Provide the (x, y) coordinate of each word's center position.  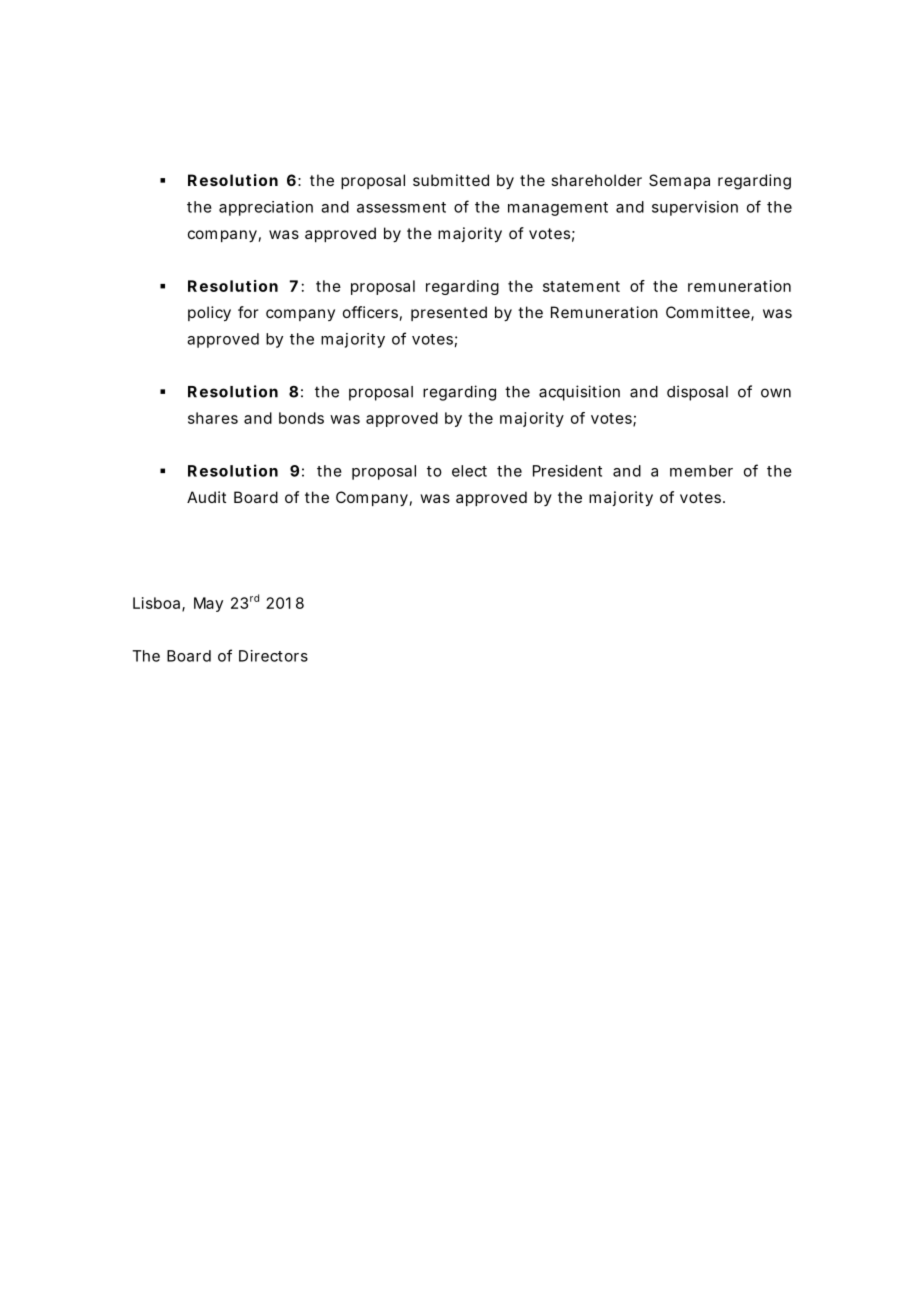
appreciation (266, 208)
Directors (273, 656)
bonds (301, 418)
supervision (695, 208)
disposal (697, 393)
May (208, 604)
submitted (451, 180)
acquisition (579, 393)
